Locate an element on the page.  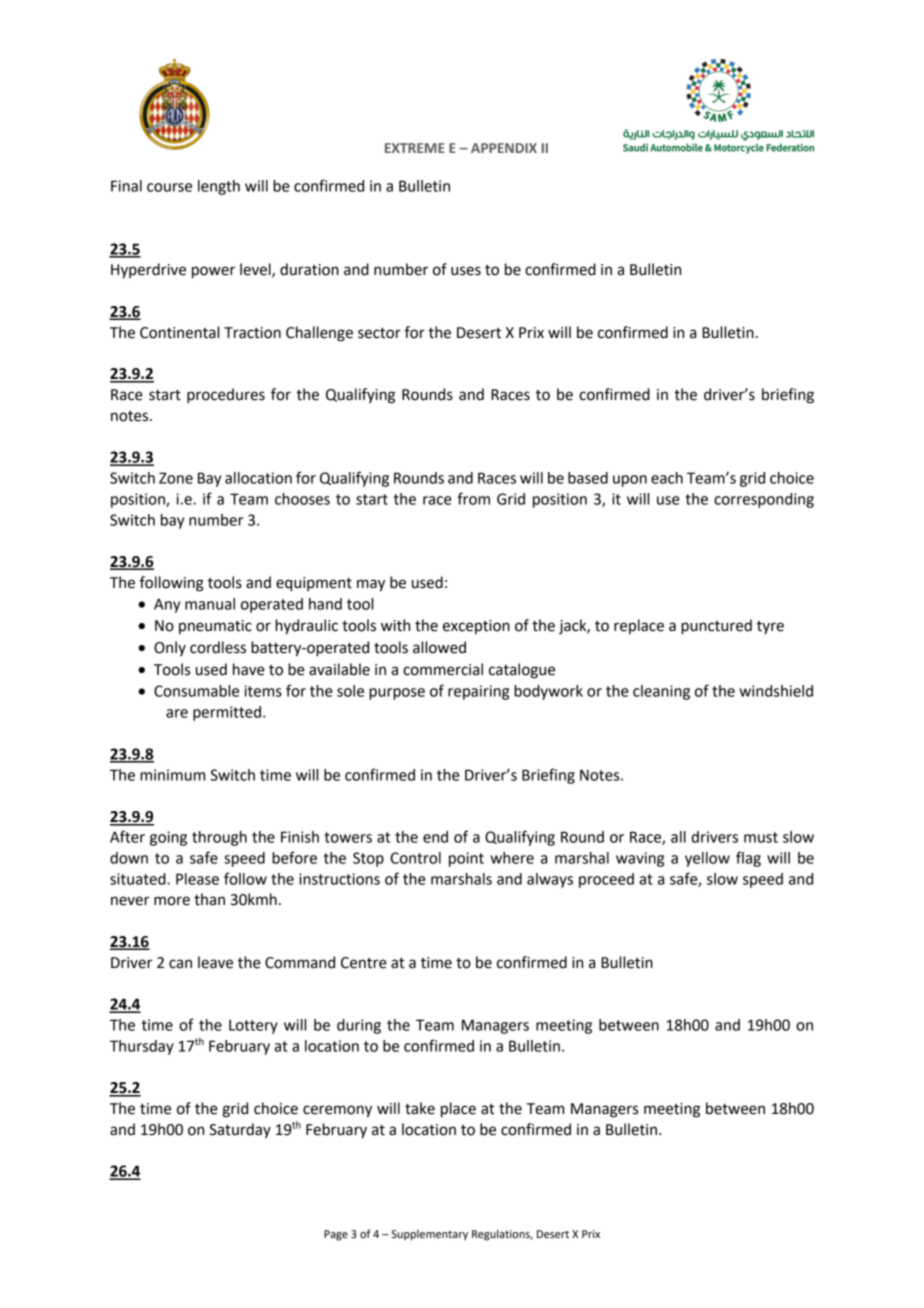
take is located at coordinates (420, 1108).
